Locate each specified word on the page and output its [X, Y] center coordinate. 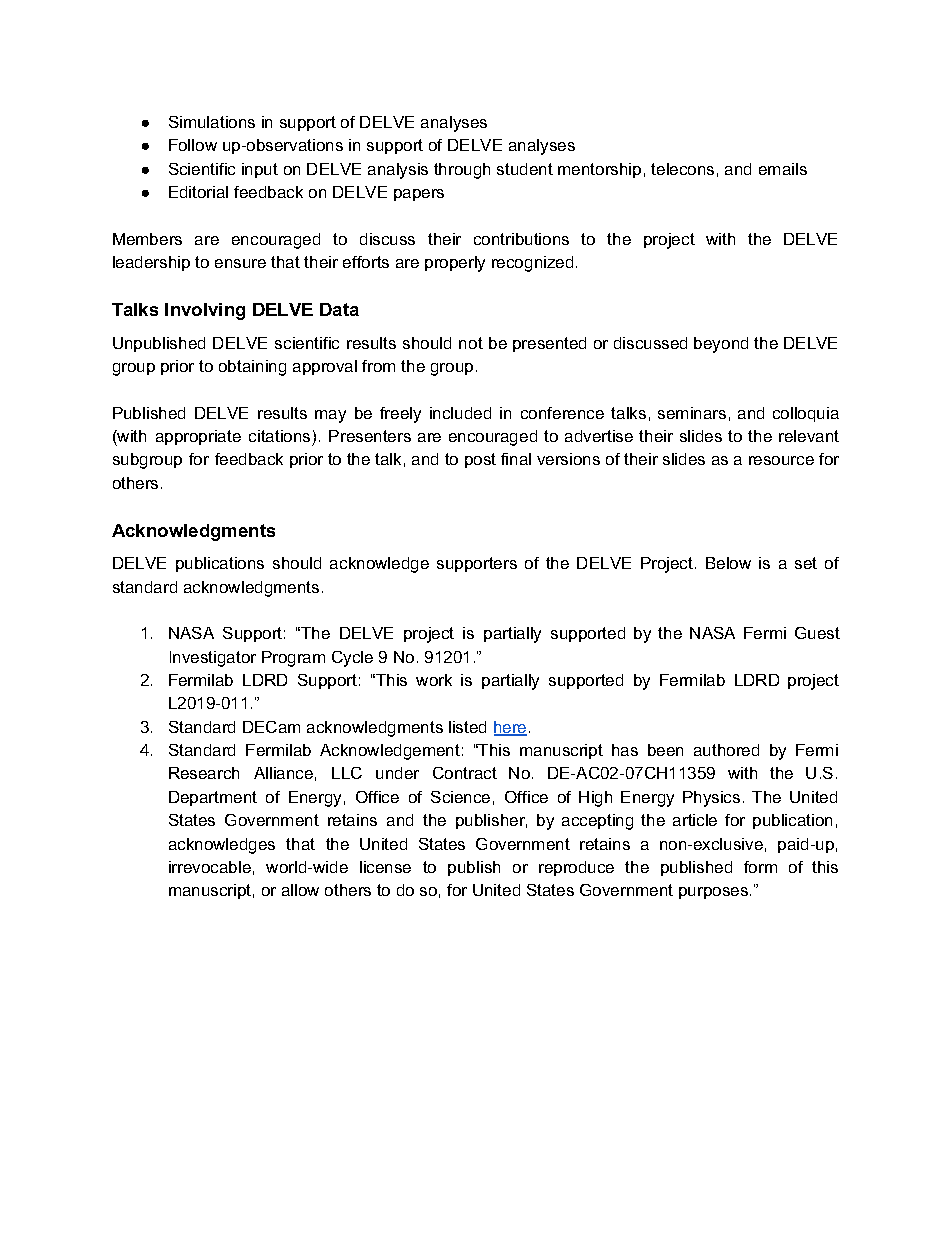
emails [783, 169]
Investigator [213, 659]
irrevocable [210, 867]
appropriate [198, 437]
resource [781, 460]
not [471, 343]
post [480, 460]
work [434, 680]
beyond [721, 345]
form [760, 867]
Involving [205, 311]
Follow [193, 145]
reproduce [576, 868]
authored [726, 750]
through [462, 171]
